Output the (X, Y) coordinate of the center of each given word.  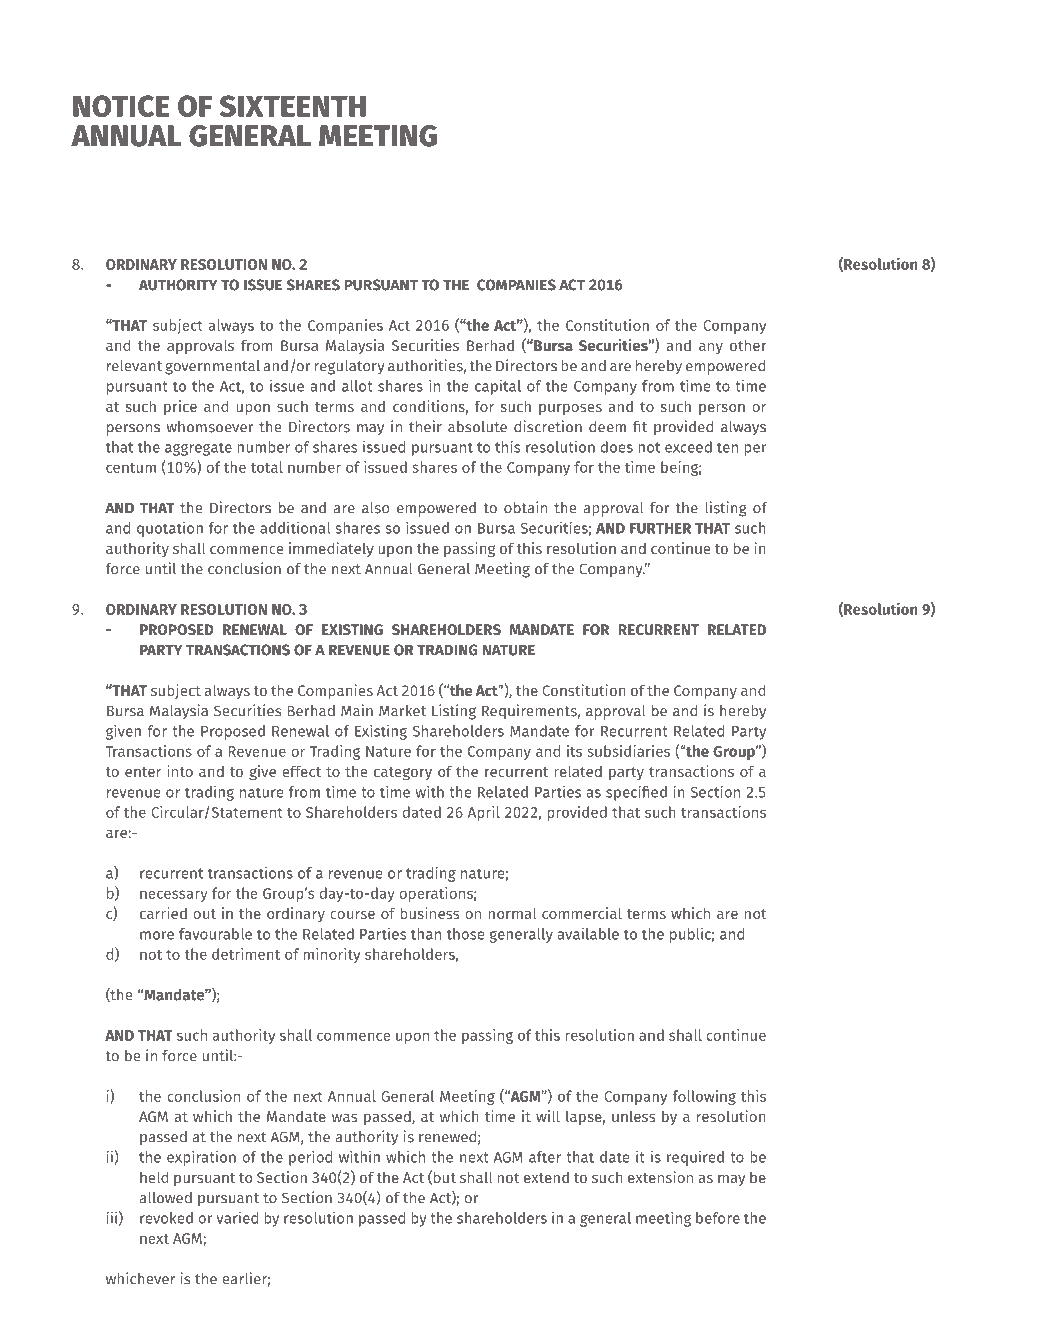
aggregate (198, 449)
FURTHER (660, 528)
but (445, 1177)
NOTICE (121, 106)
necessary (174, 896)
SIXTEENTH (293, 106)
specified (636, 793)
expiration (201, 1158)
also (375, 508)
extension (660, 1177)
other (748, 345)
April (484, 813)
